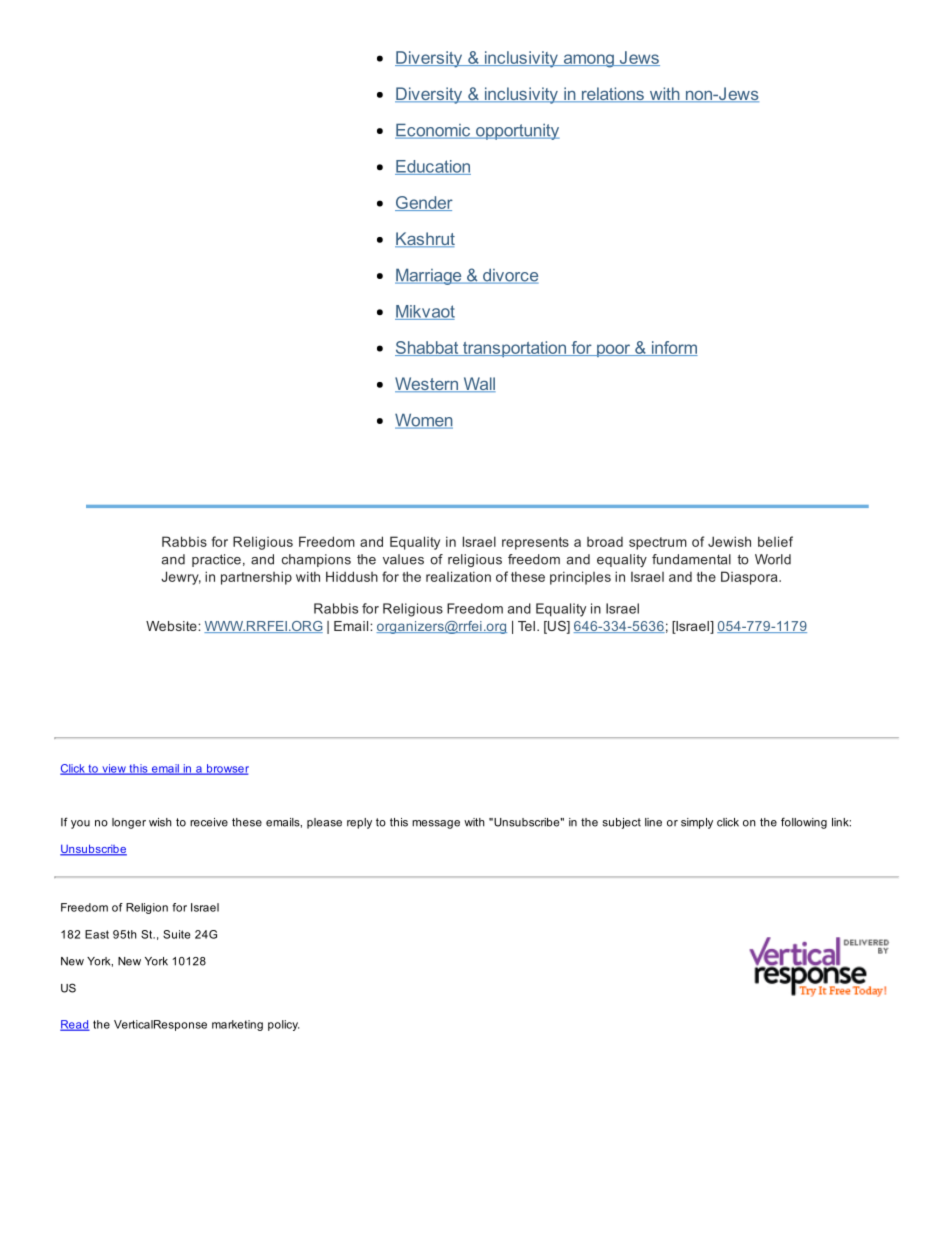 This screenshot has height=1233, width=952. I want to click on inform, so click(674, 348).
